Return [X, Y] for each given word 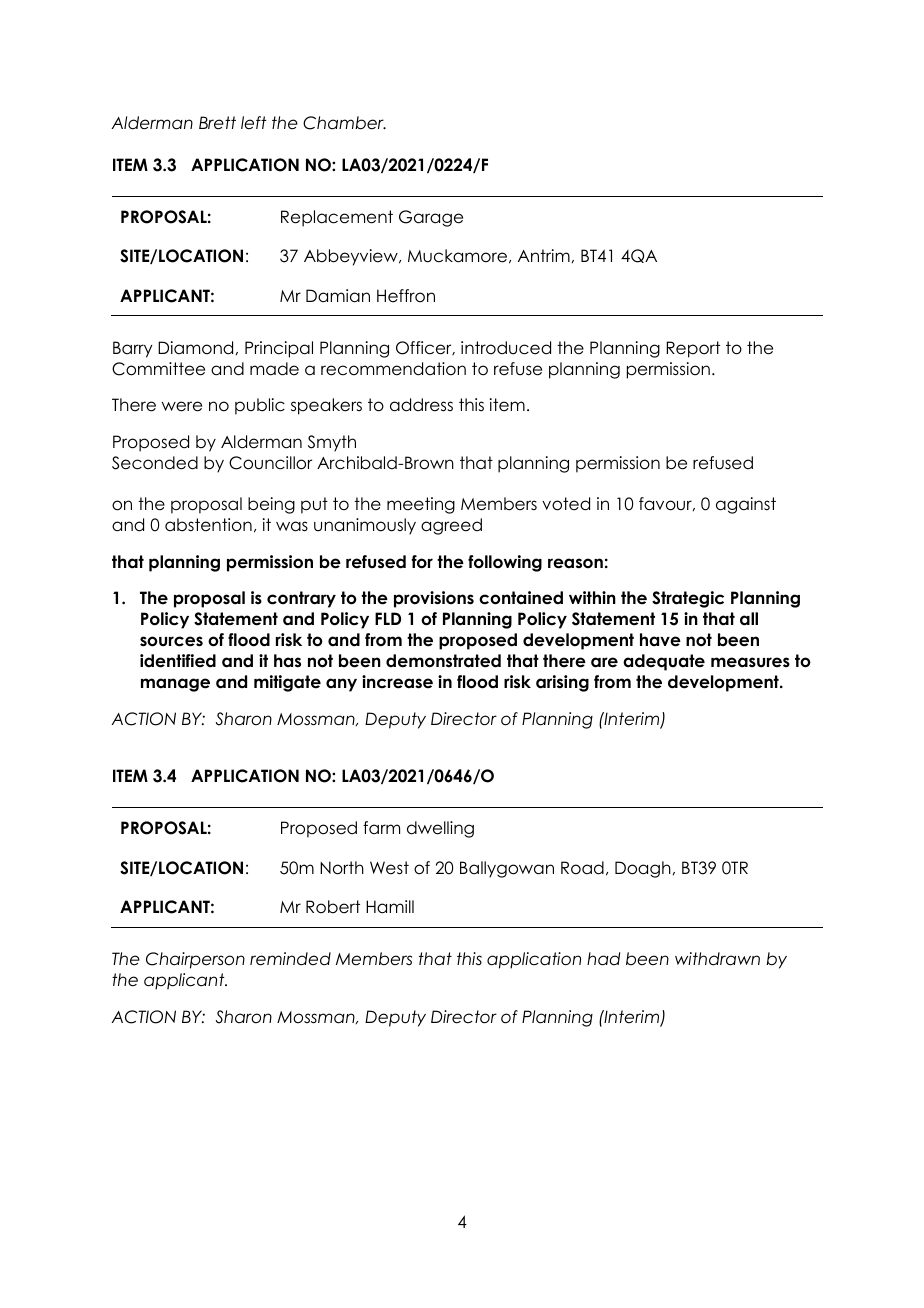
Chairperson [195, 960]
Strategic [688, 599]
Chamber [344, 123]
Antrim [544, 255]
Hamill [390, 907]
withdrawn [717, 959]
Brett [217, 123]
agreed [451, 526]
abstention [208, 525]
